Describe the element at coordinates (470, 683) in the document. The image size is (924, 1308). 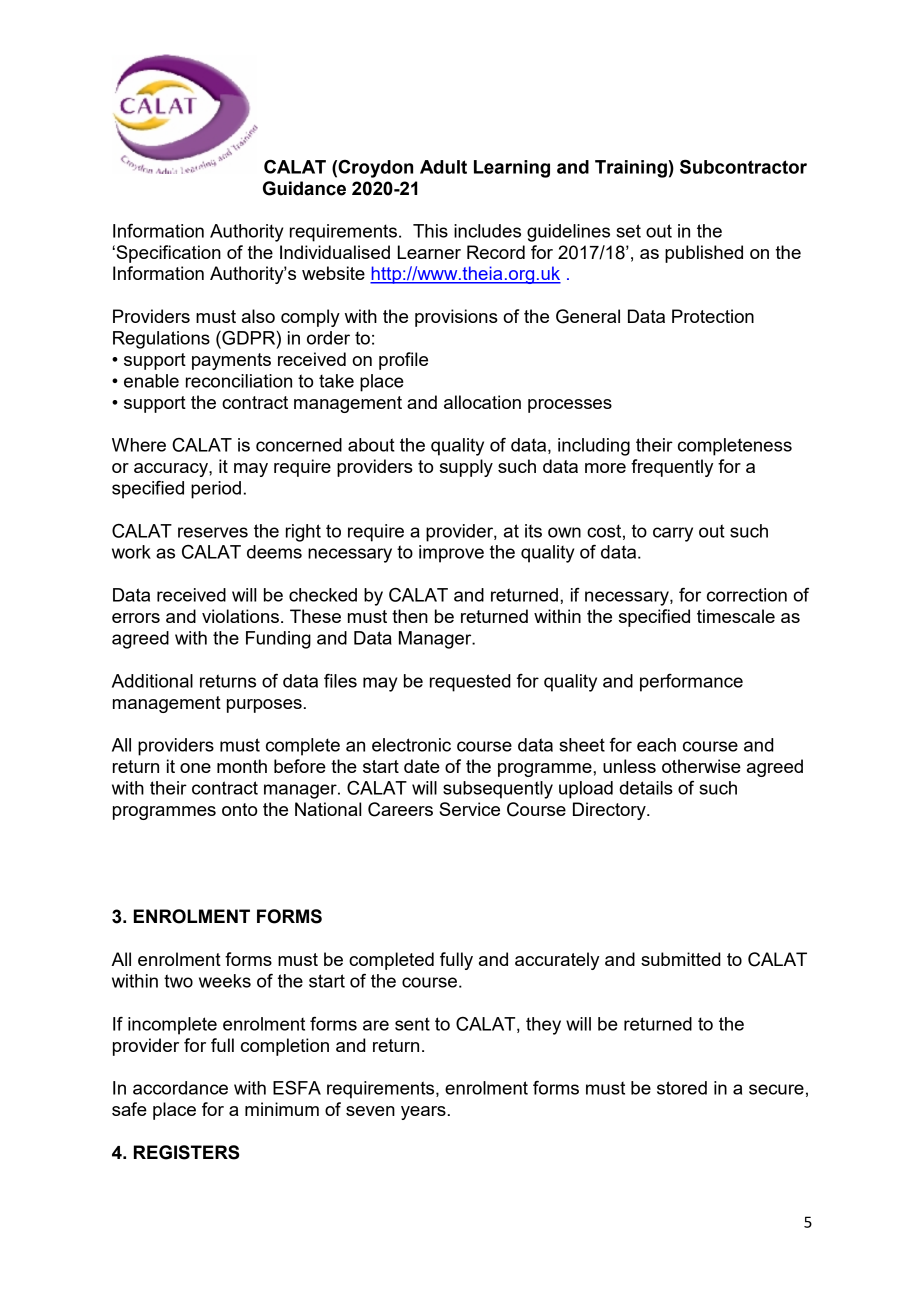
I see `requested` at that location.
